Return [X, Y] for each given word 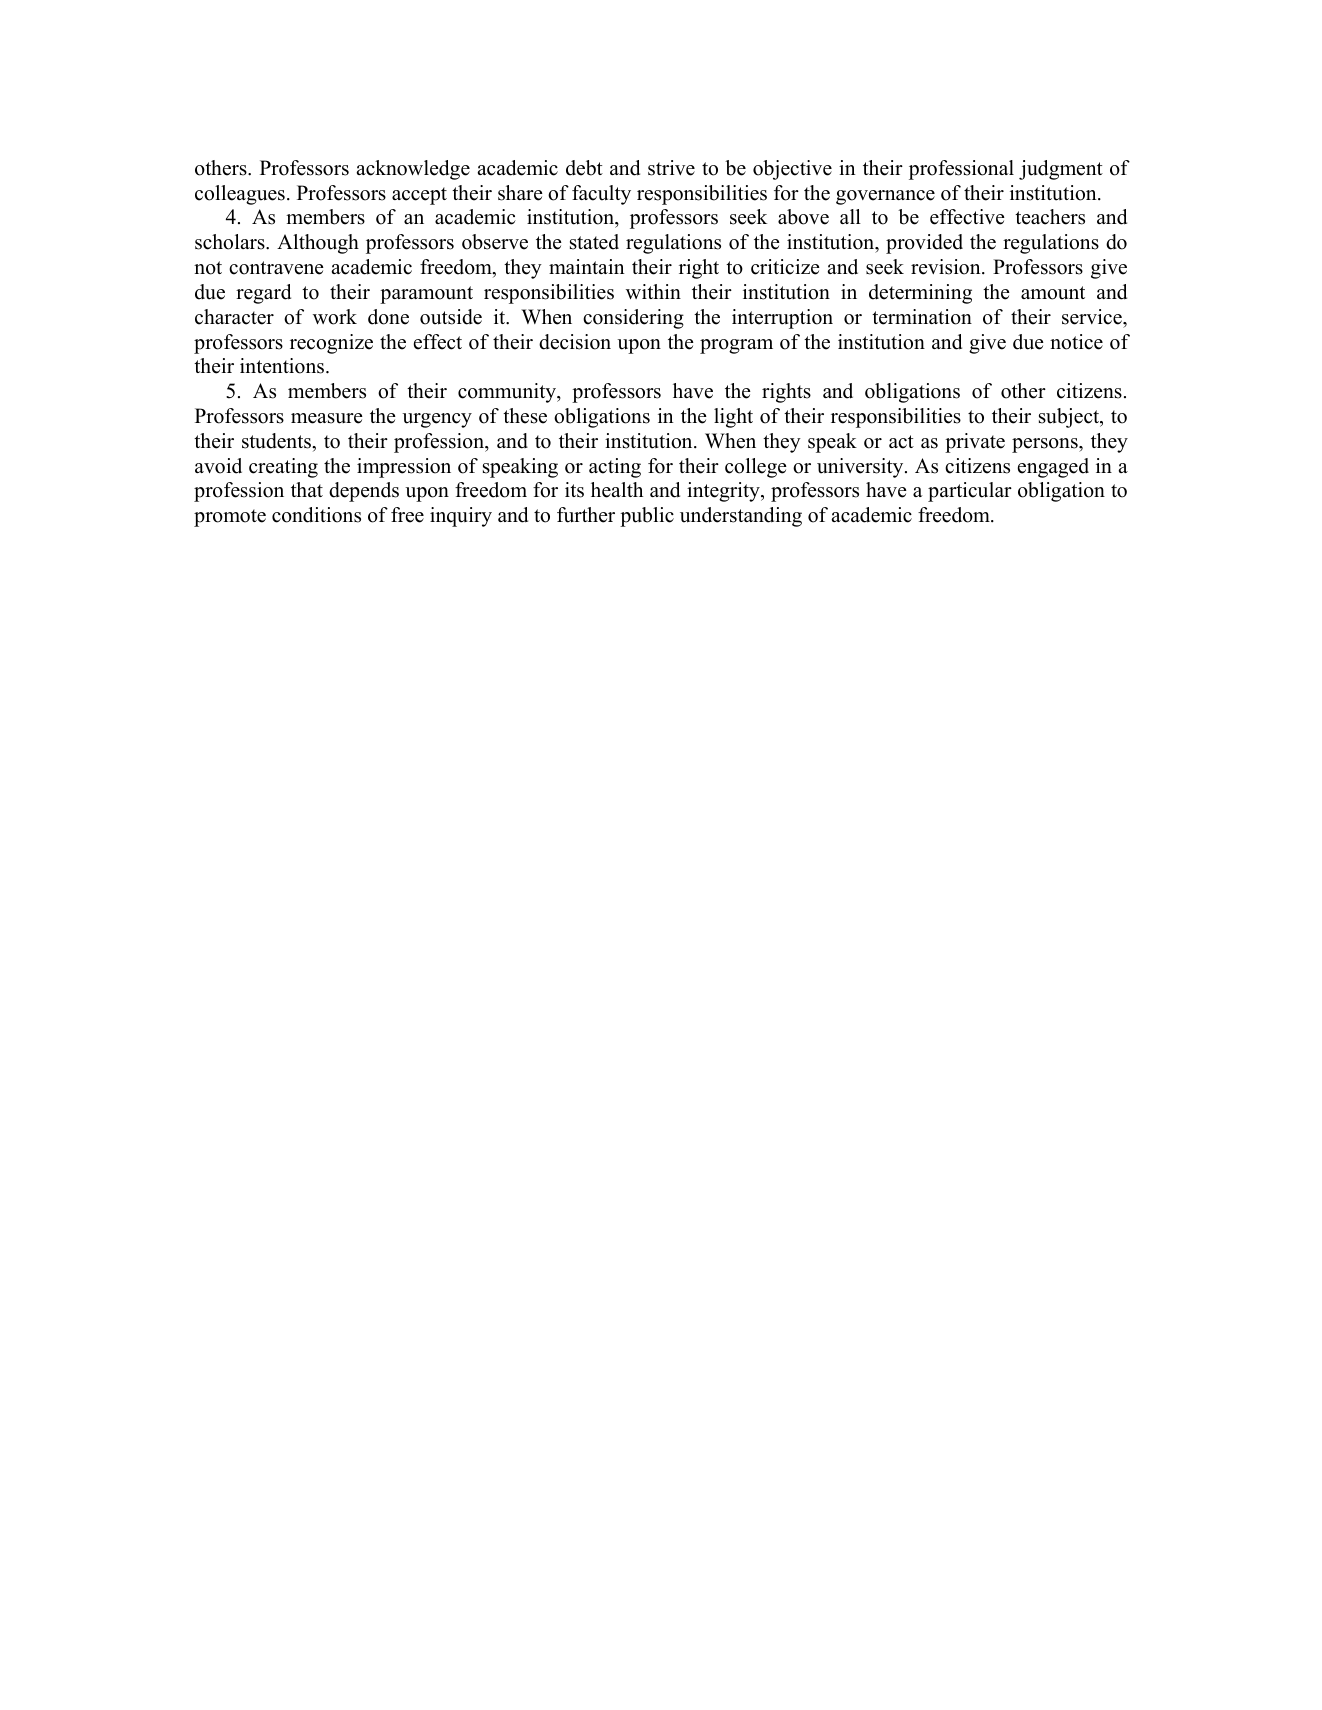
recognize [331, 344]
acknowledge [413, 170]
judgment [1061, 170]
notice [1076, 342]
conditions [316, 515]
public [647, 517]
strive [671, 168]
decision [575, 342]
